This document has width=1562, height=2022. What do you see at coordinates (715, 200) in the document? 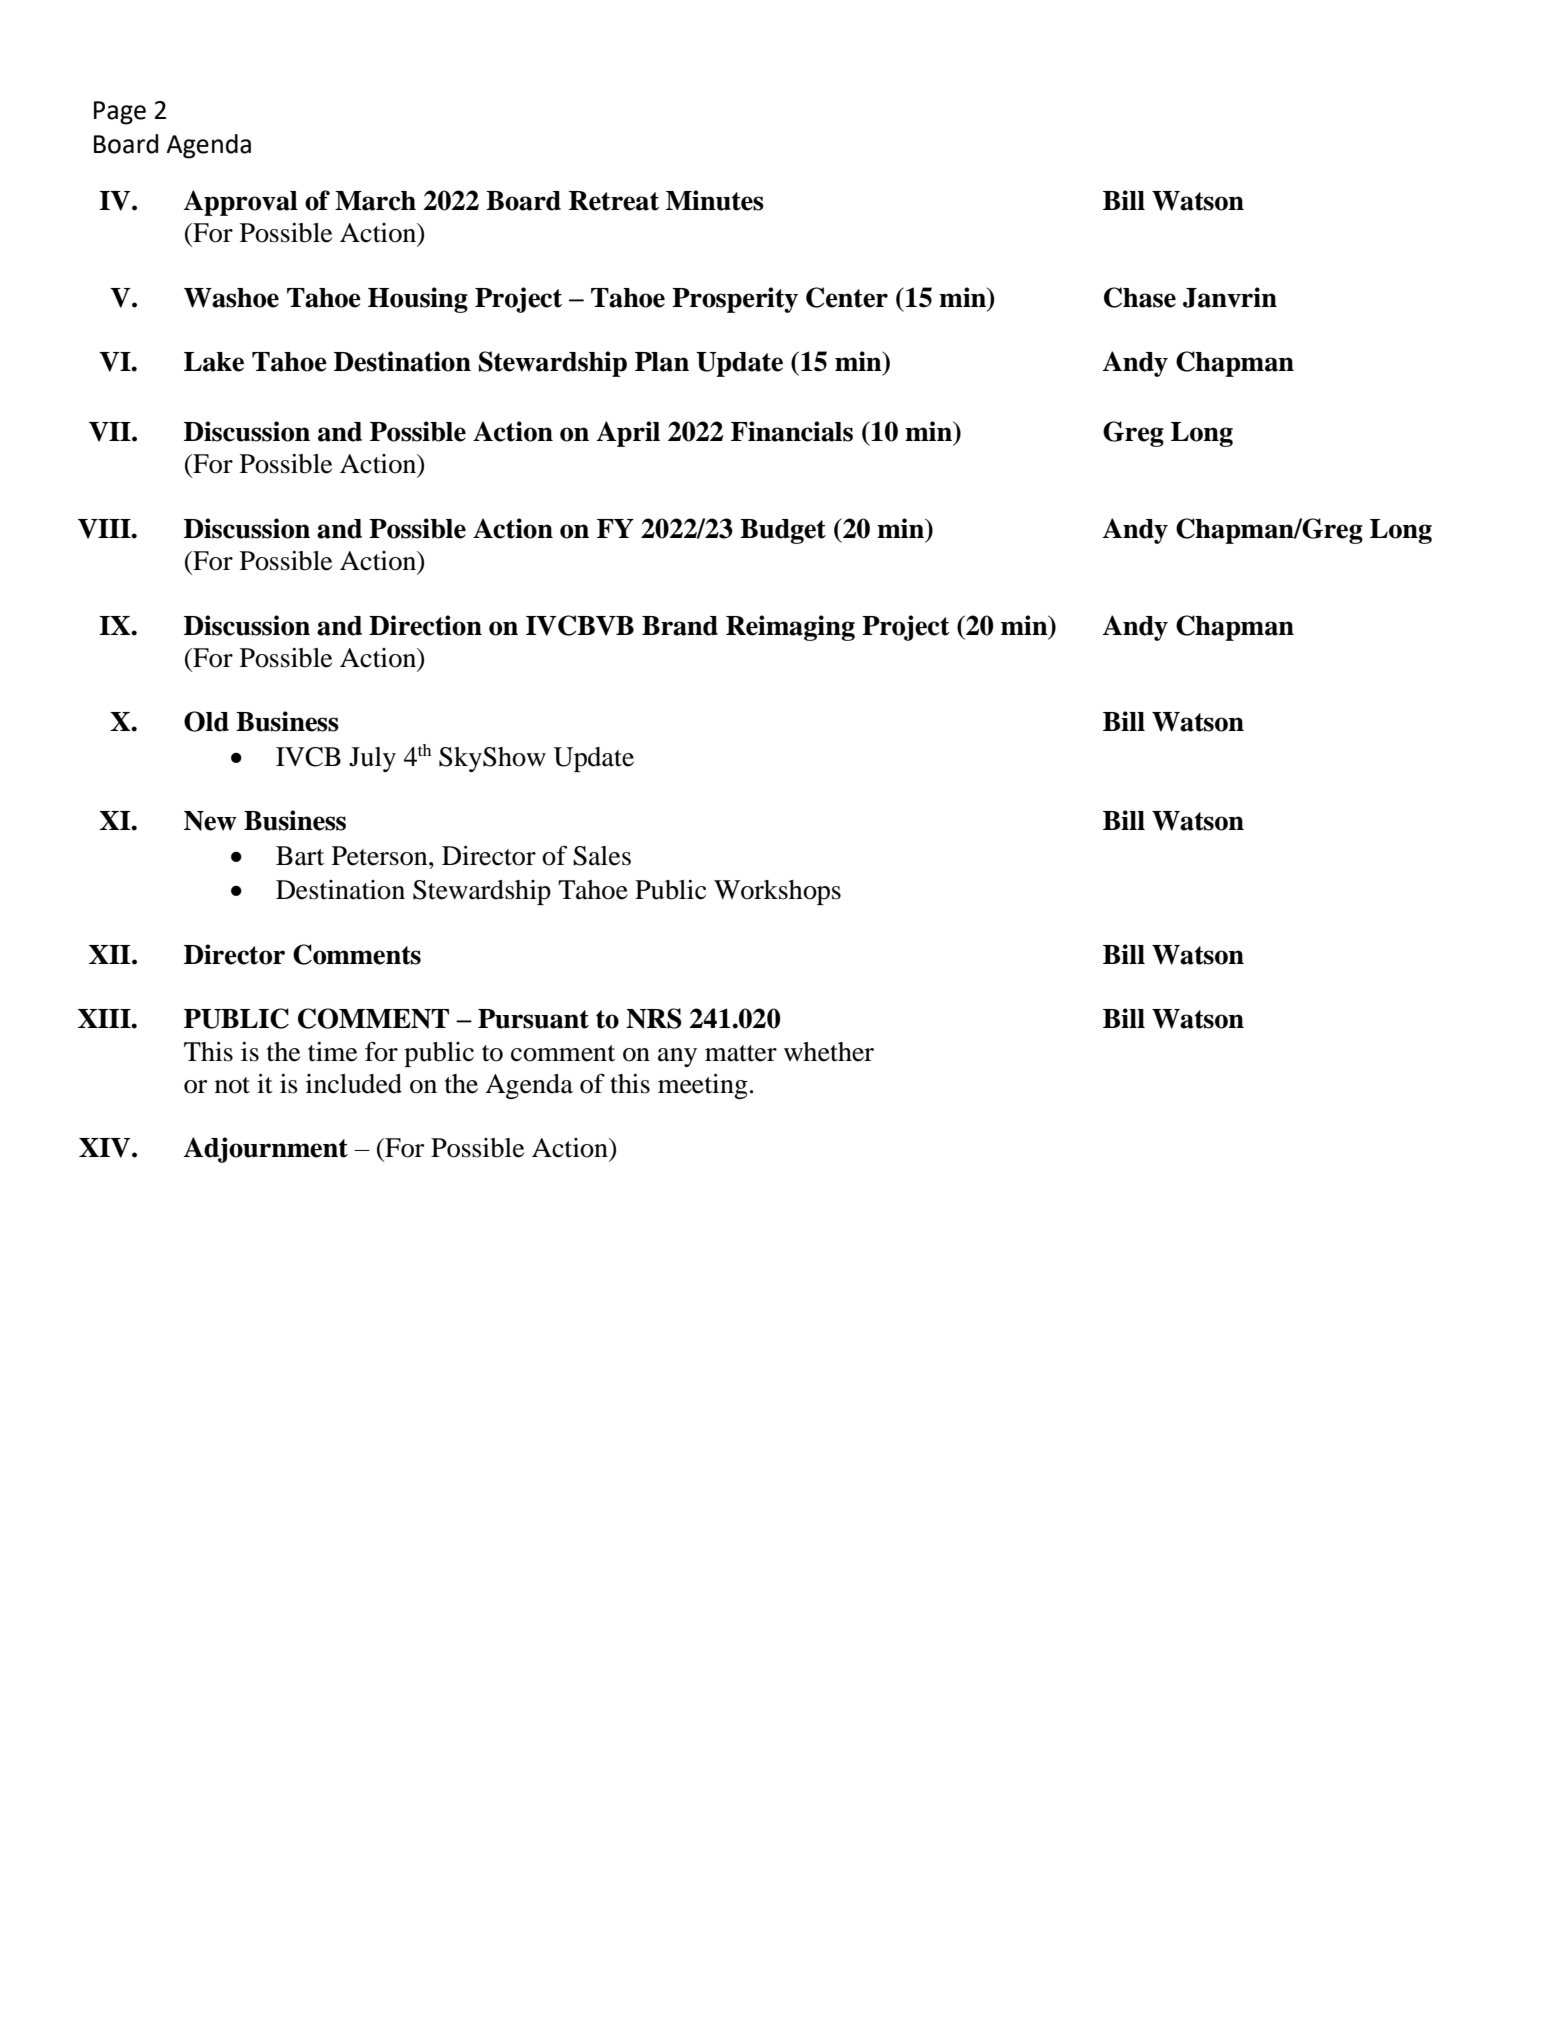
I see `Minutes` at bounding box center [715, 200].
